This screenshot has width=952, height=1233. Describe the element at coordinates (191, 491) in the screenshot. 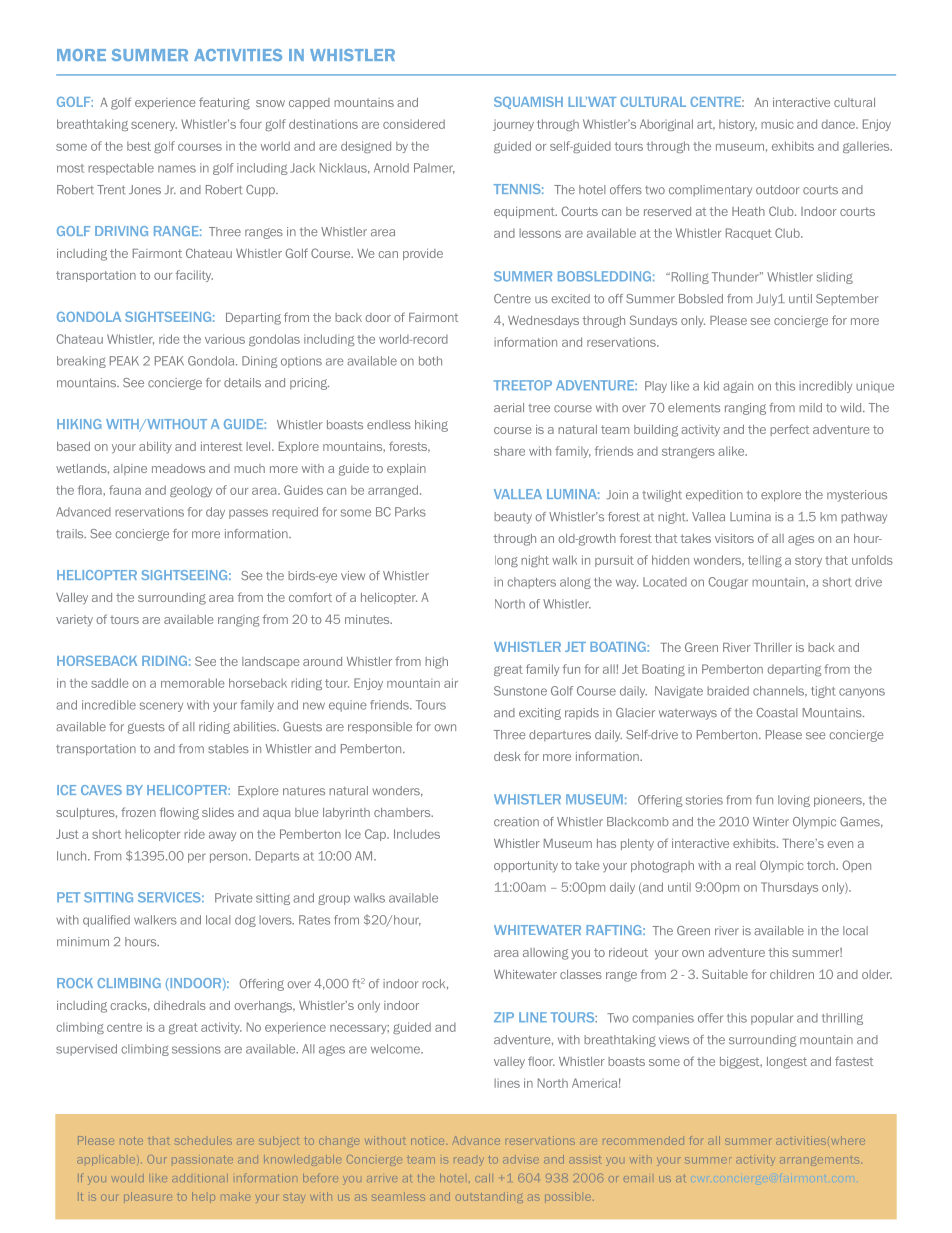

I see `geology` at that location.
